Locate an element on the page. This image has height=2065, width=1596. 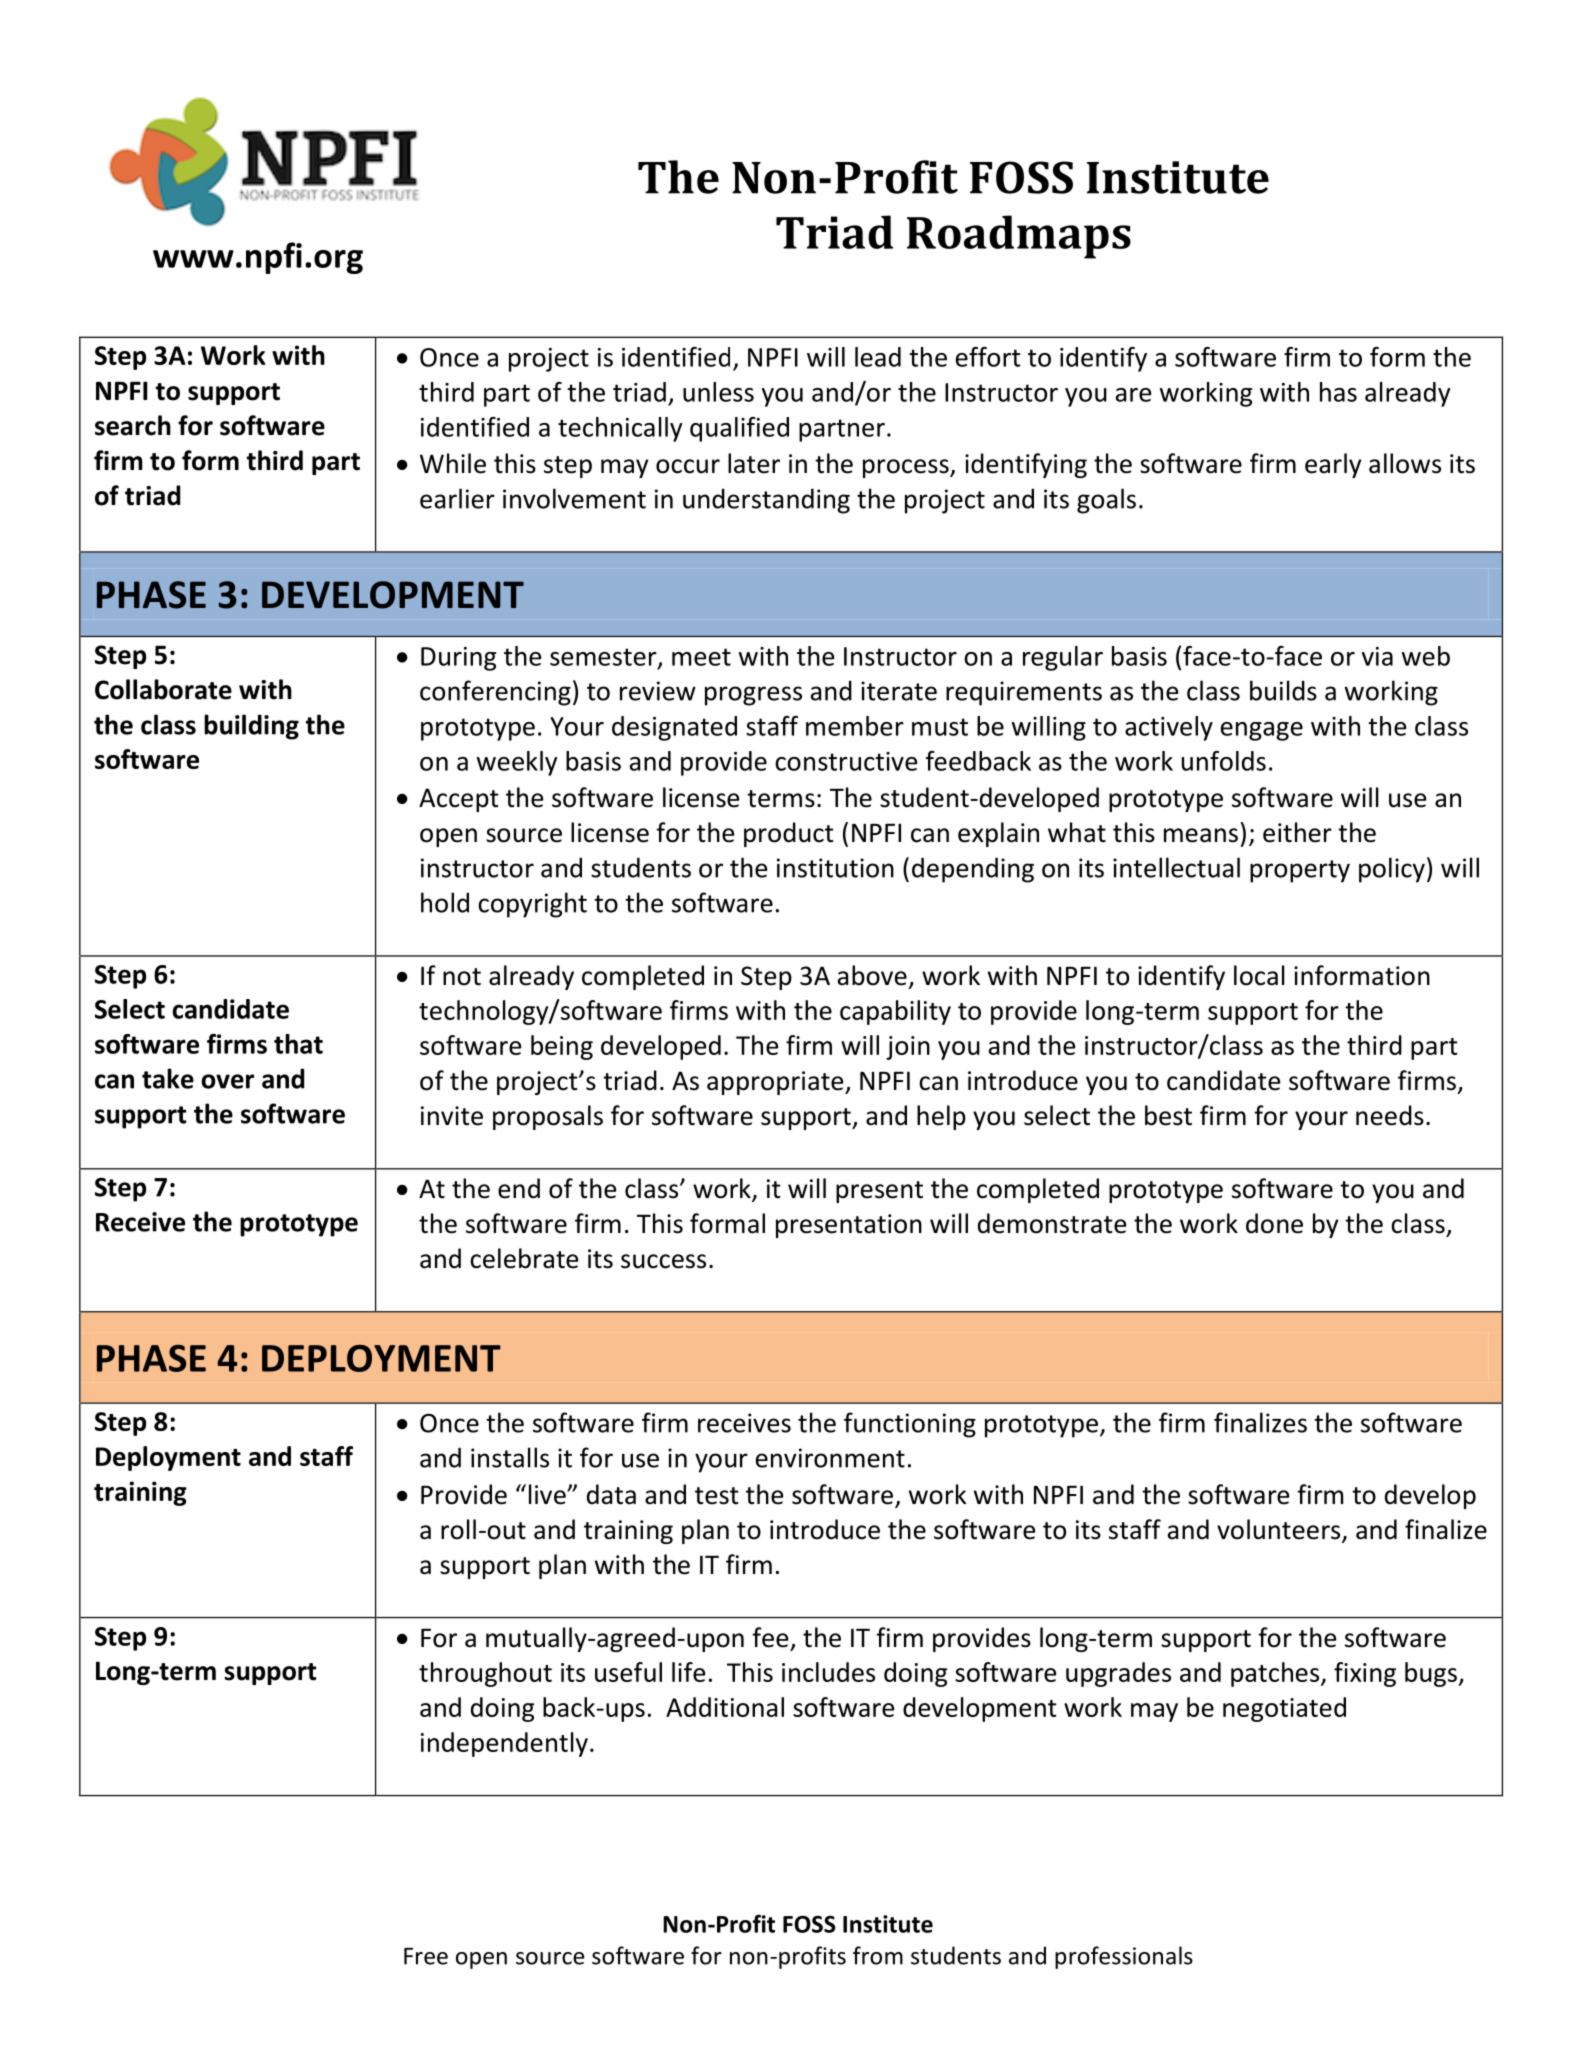
installs is located at coordinates (510, 1457).
